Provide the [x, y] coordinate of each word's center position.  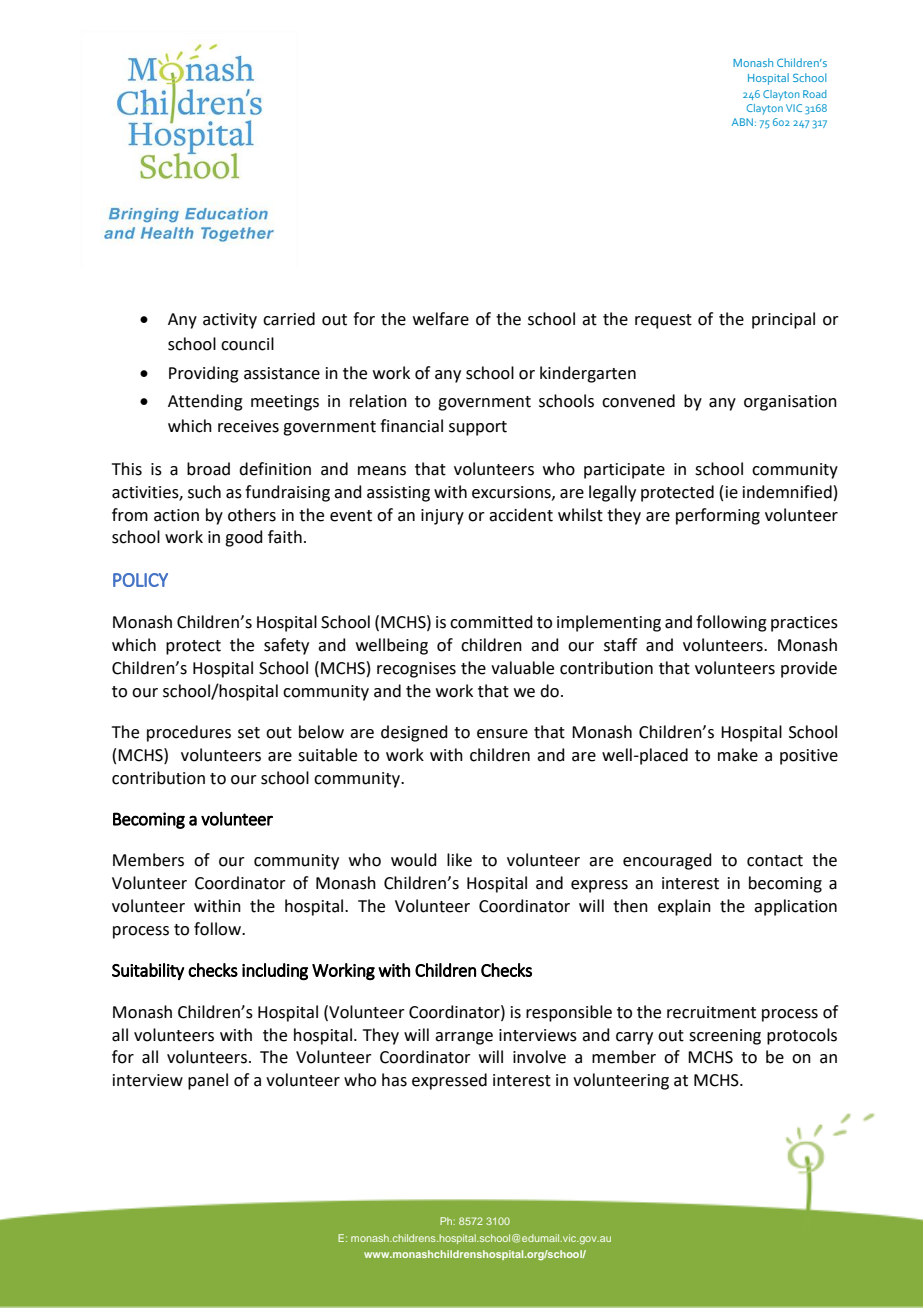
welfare [441, 319]
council [247, 344]
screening [725, 1037]
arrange [464, 1038]
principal [783, 320]
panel [208, 1081]
